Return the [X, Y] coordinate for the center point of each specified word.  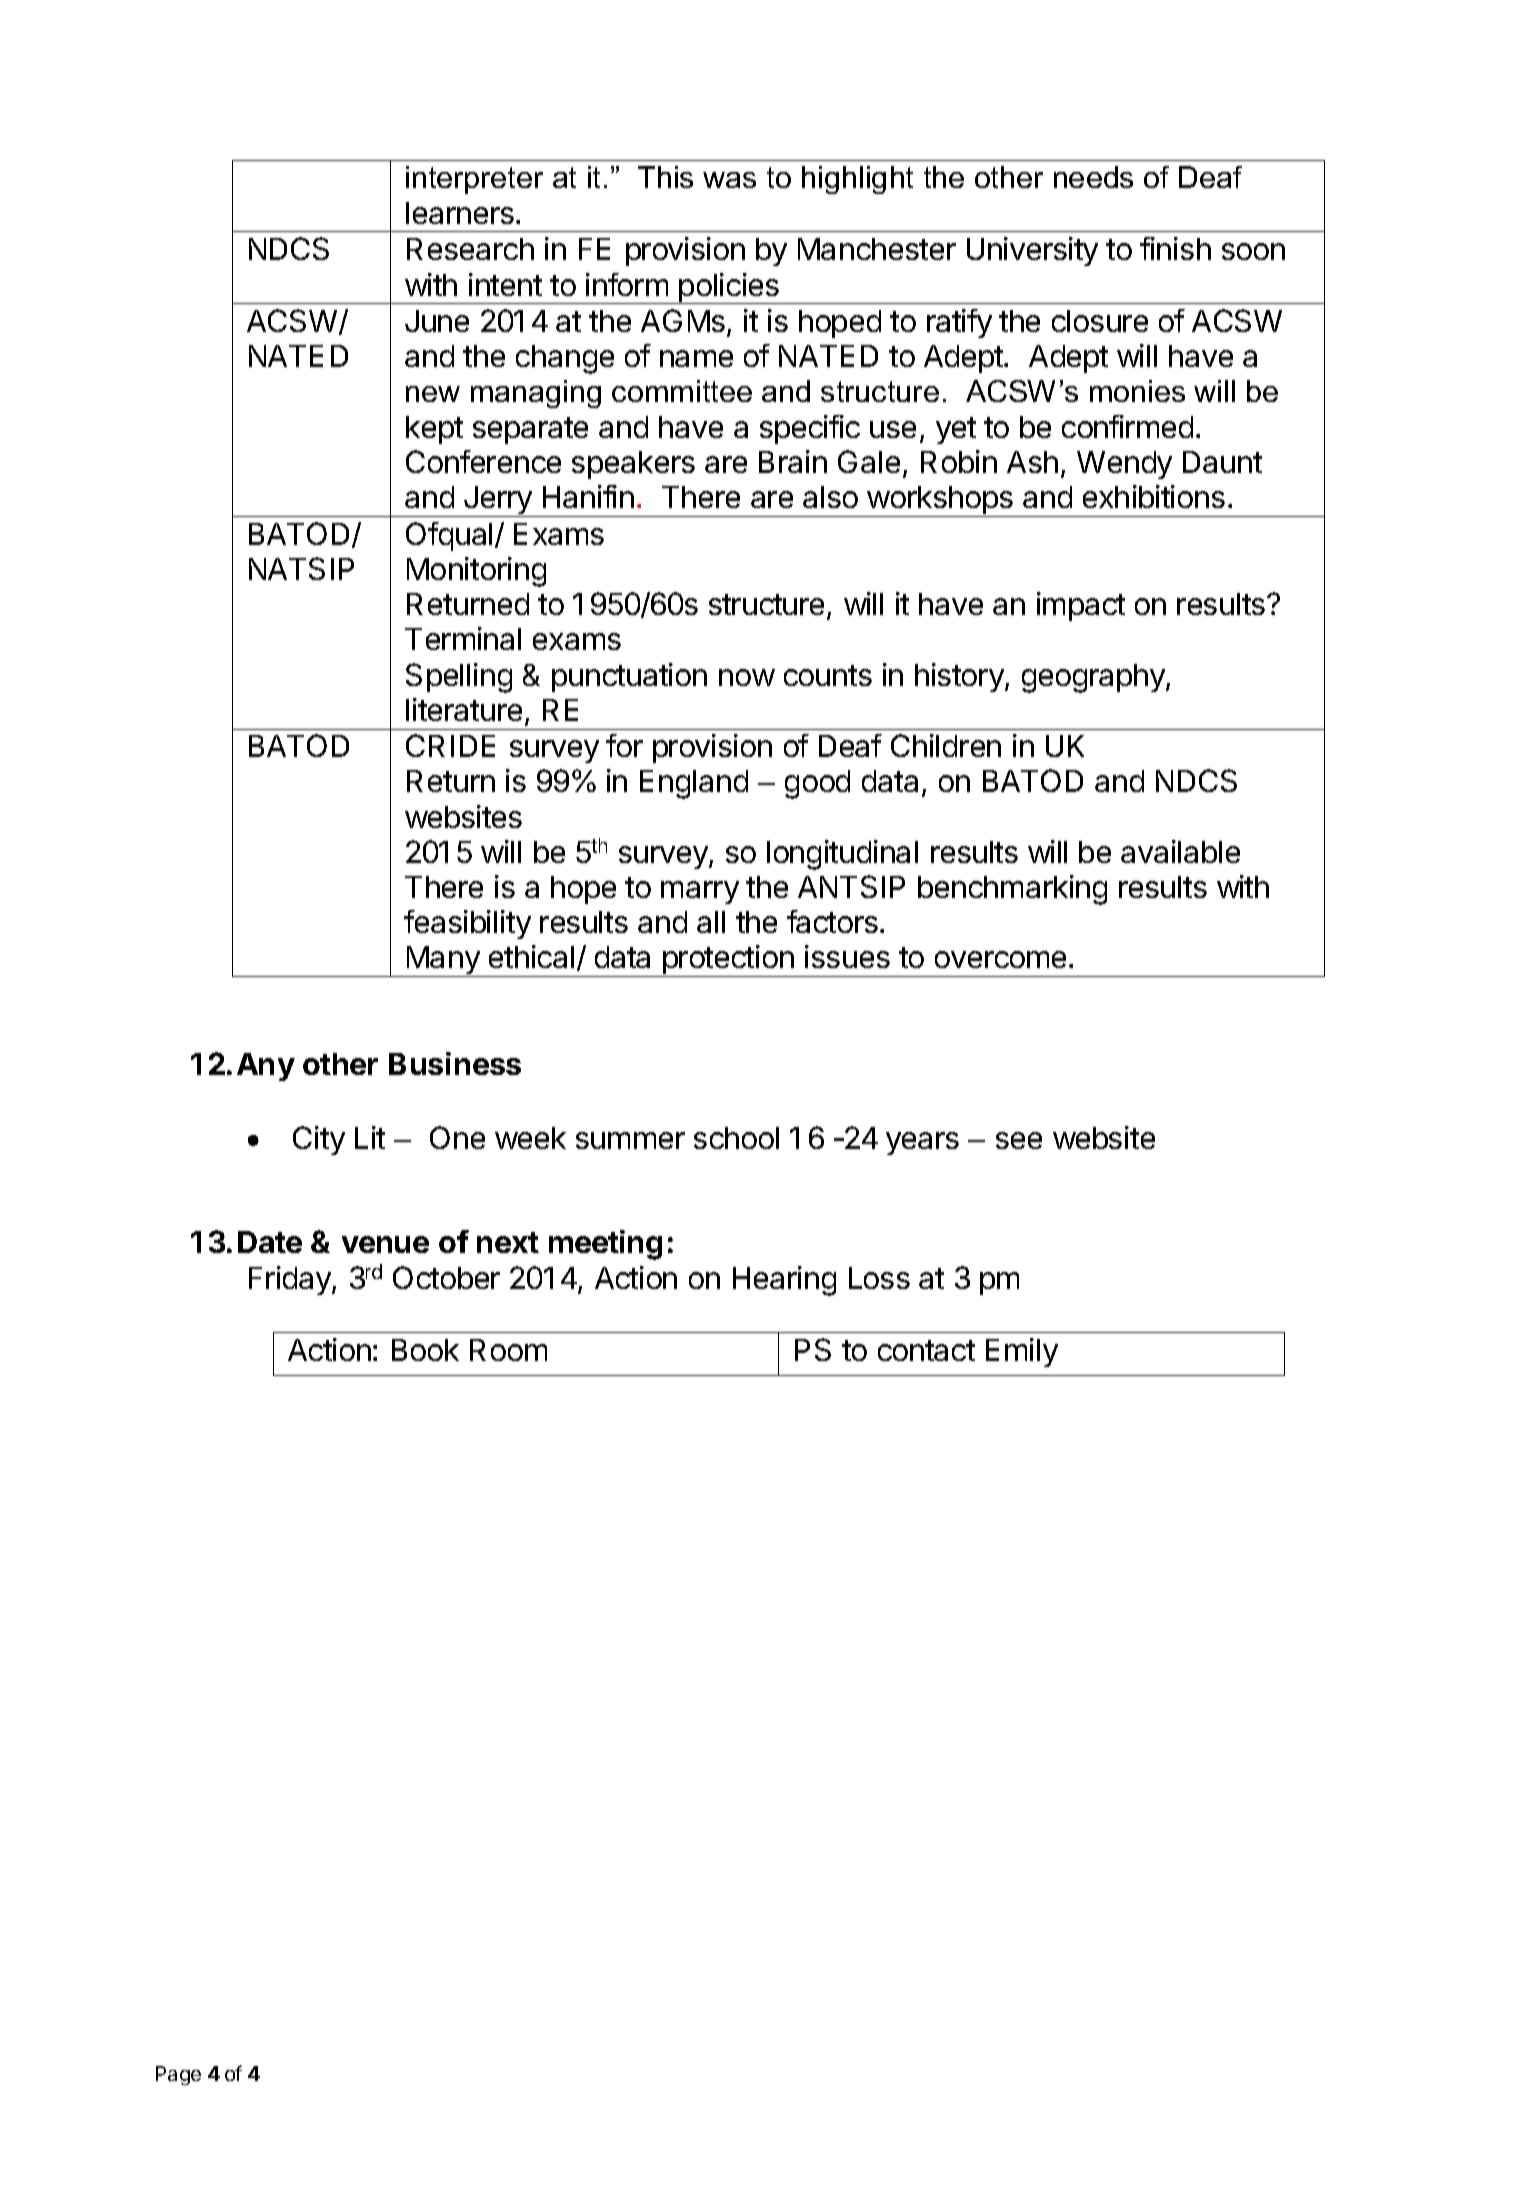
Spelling [459, 678]
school [736, 1138]
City [319, 1140]
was [729, 180]
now [747, 677]
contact [926, 1350]
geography [1094, 678]
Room [508, 1350]
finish [1175, 248]
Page [178, 2075]
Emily [1022, 1352]
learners [460, 213]
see [1019, 1140]
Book [425, 1350]
